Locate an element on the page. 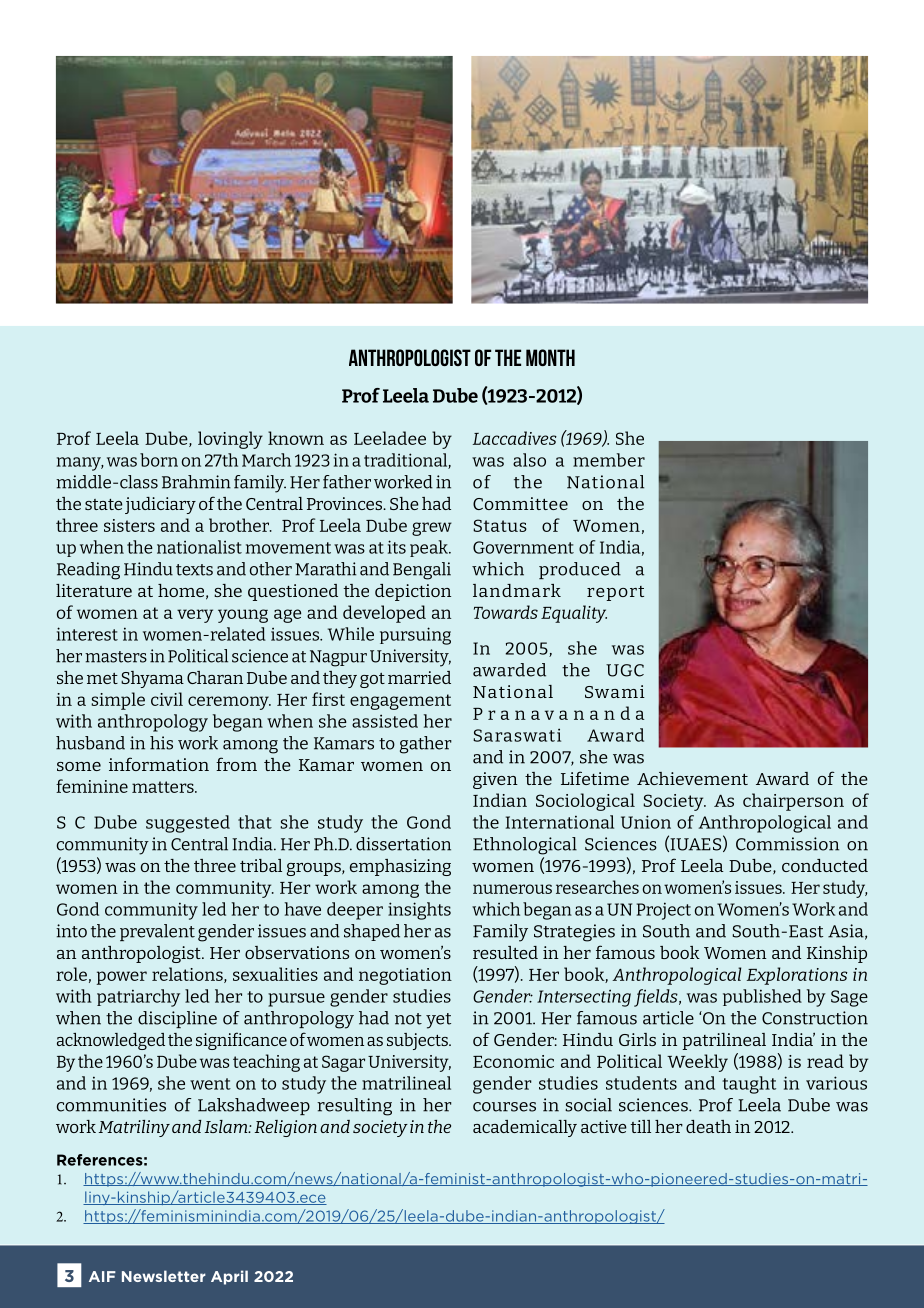 This document has width=924, height=1308. AIF is located at coordinates (102, 1276).
